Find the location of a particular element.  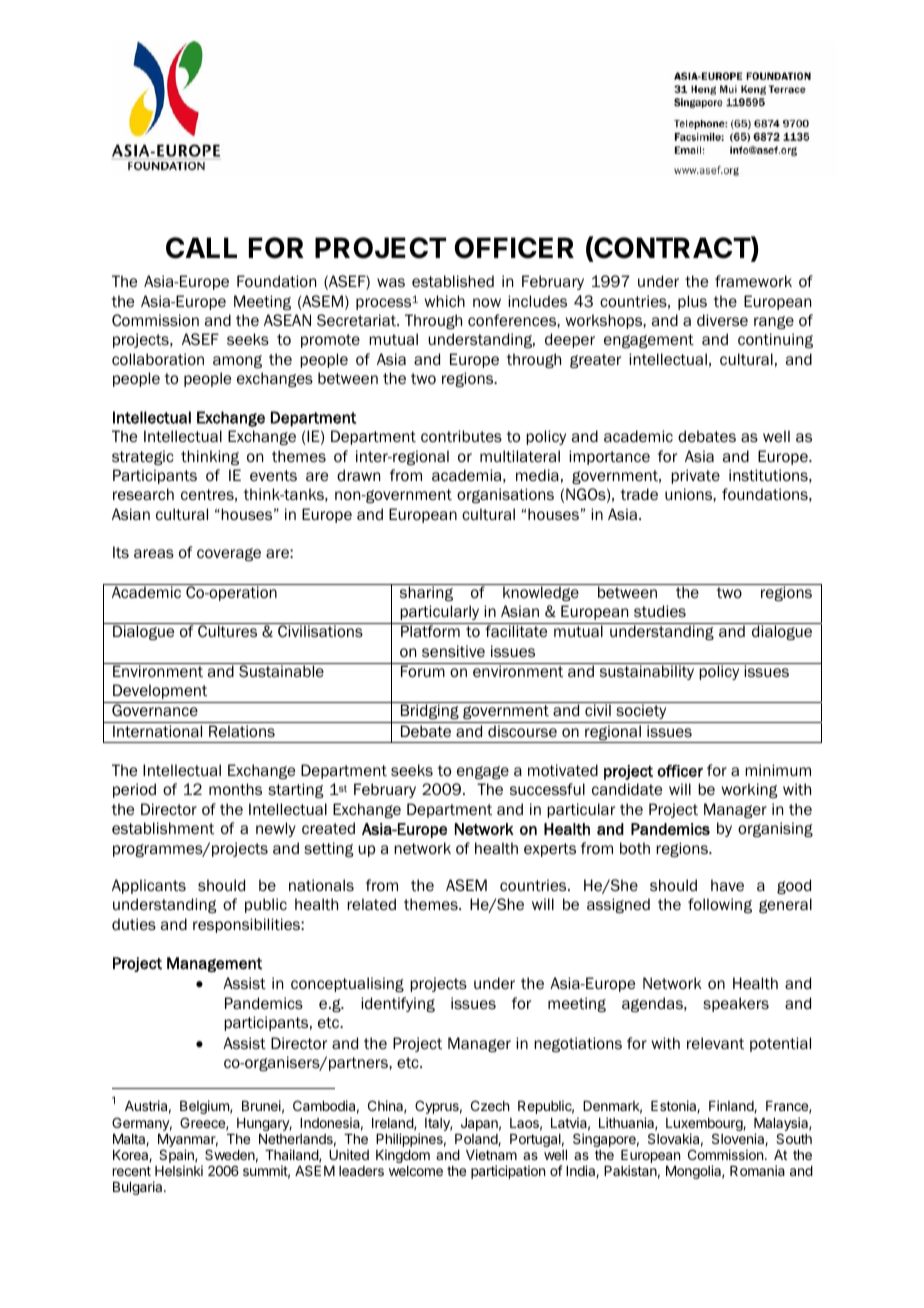

Relations is located at coordinates (242, 731).
